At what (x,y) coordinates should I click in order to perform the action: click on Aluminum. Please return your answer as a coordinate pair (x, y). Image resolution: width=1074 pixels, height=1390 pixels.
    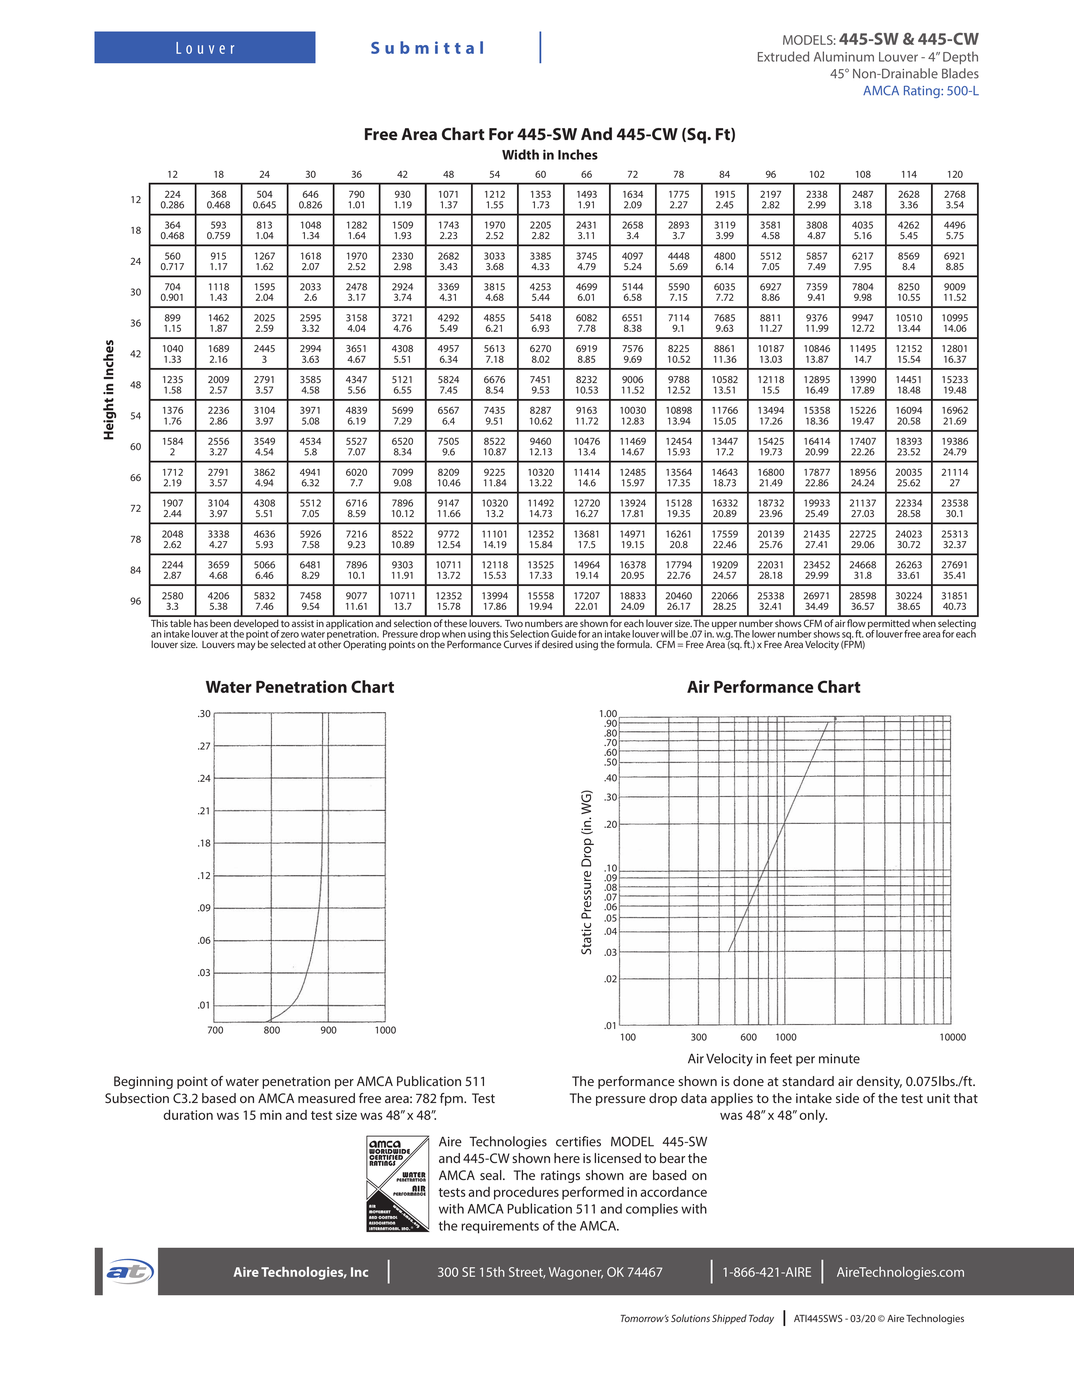
    Looking at the image, I should click on (844, 56).
